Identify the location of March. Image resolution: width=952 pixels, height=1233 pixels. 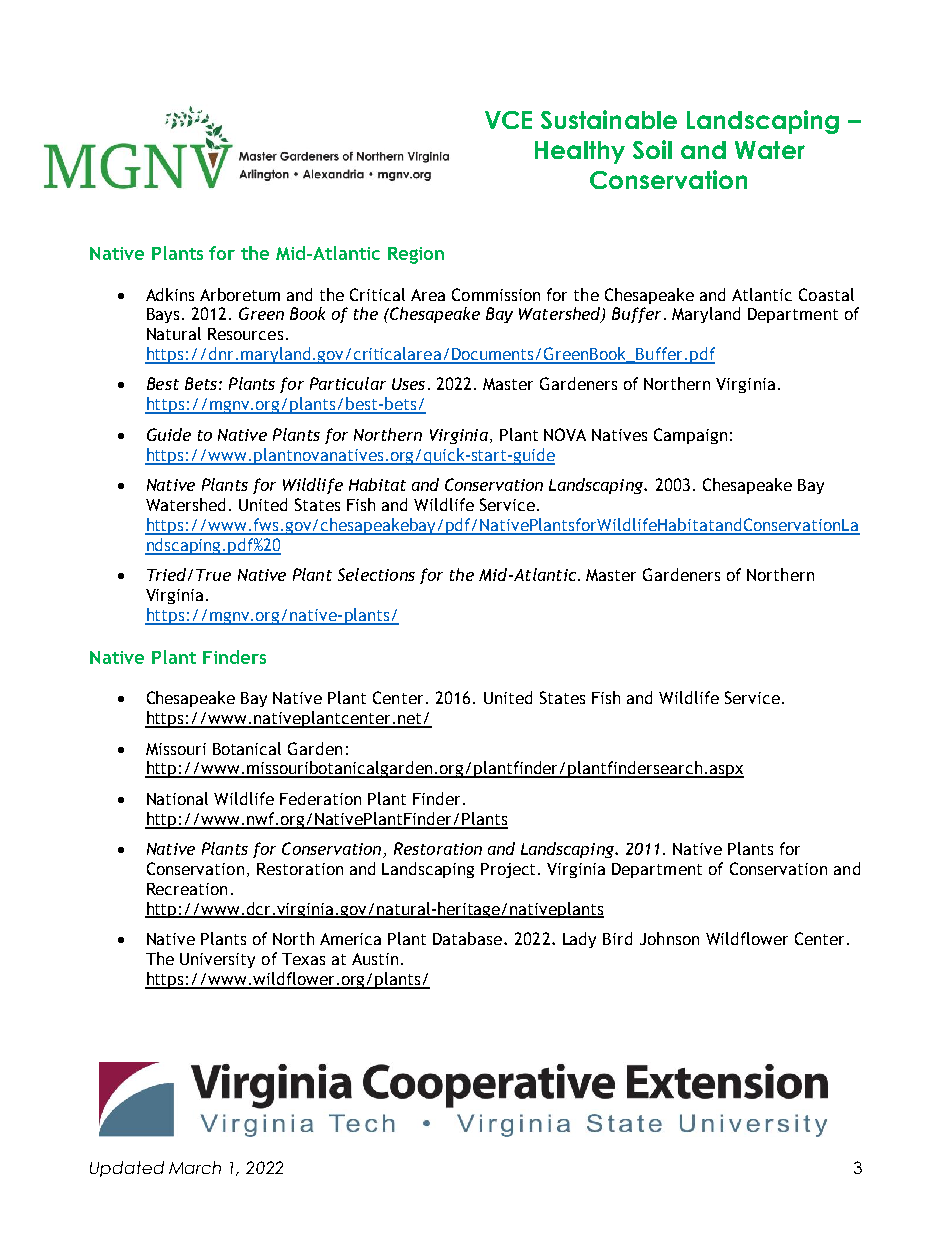
(195, 1167).
